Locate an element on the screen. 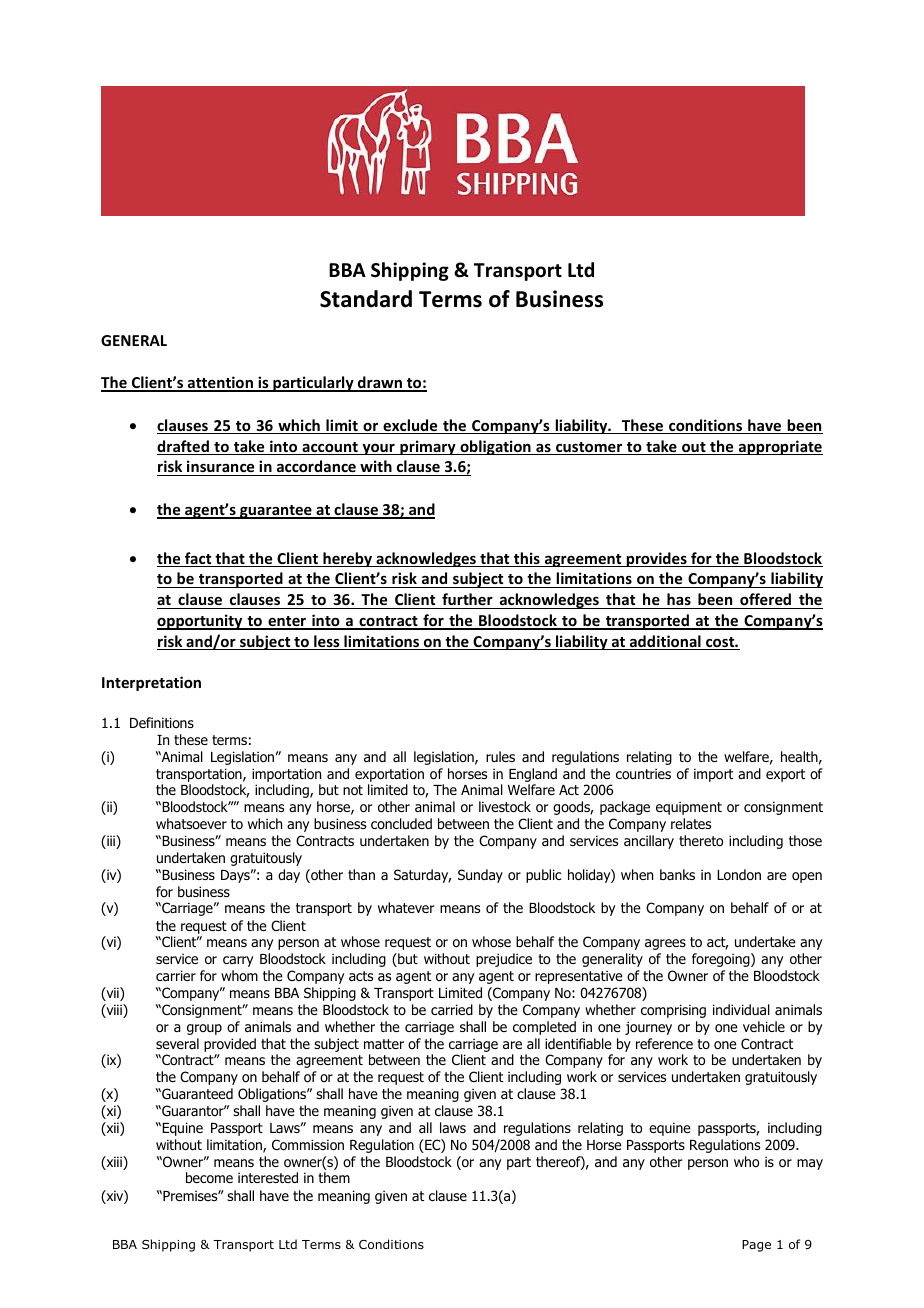 The image size is (924, 1308). this is located at coordinates (527, 559).
